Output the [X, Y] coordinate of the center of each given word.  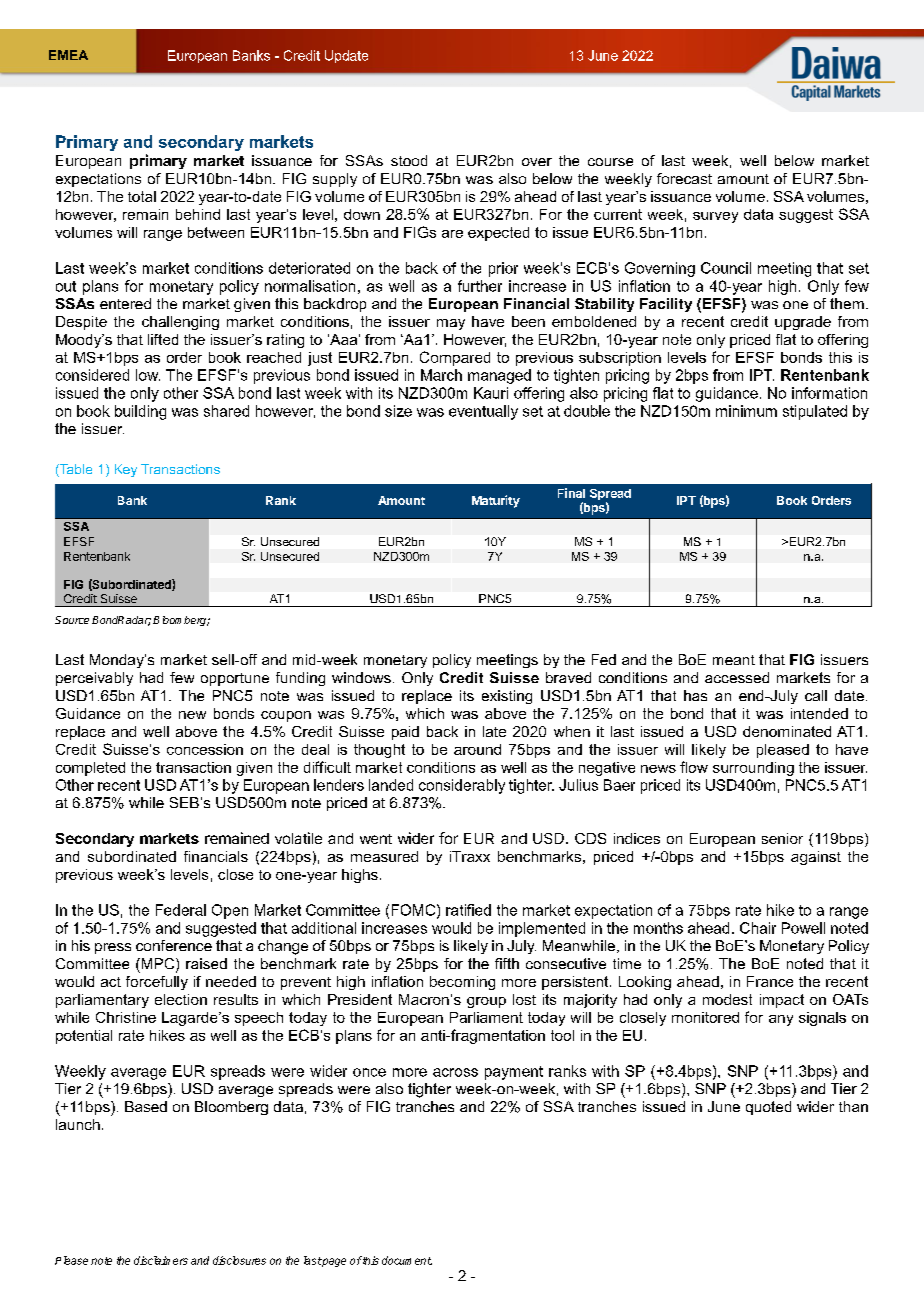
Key [126, 470]
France [770, 981]
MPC [158, 965]
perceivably [94, 679]
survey [715, 217]
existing [507, 697]
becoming [462, 983]
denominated [787, 731]
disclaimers [161, 1260]
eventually [483, 412]
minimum [746, 411]
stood [409, 160]
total [142, 196]
